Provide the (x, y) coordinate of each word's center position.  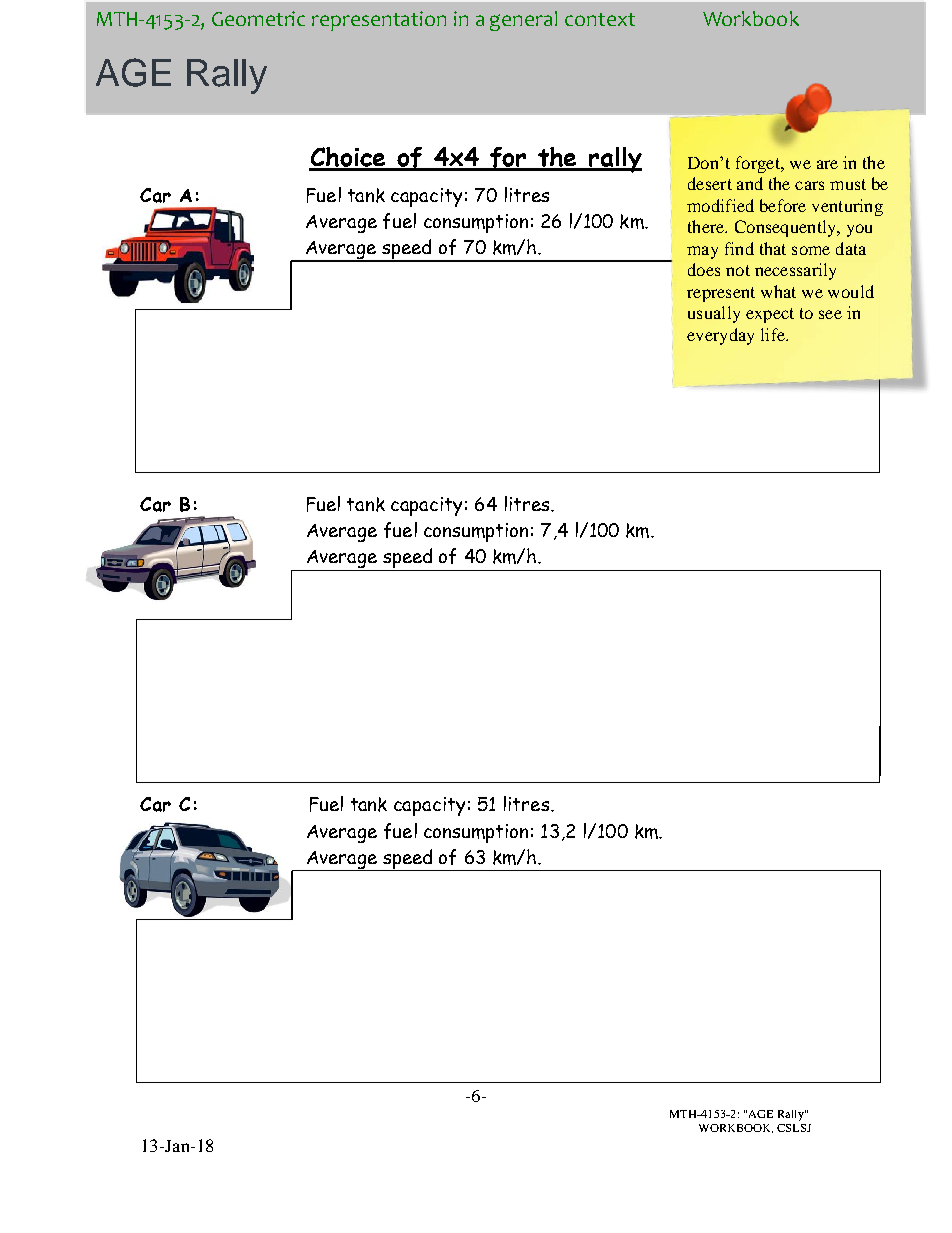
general (523, 21)
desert (710, 183)
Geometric (258, 18)
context (600, 19)
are (827, 164)
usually (714, 314)
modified (720, 205)
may (702, 252)
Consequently (786, 228)
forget (759, 164)
